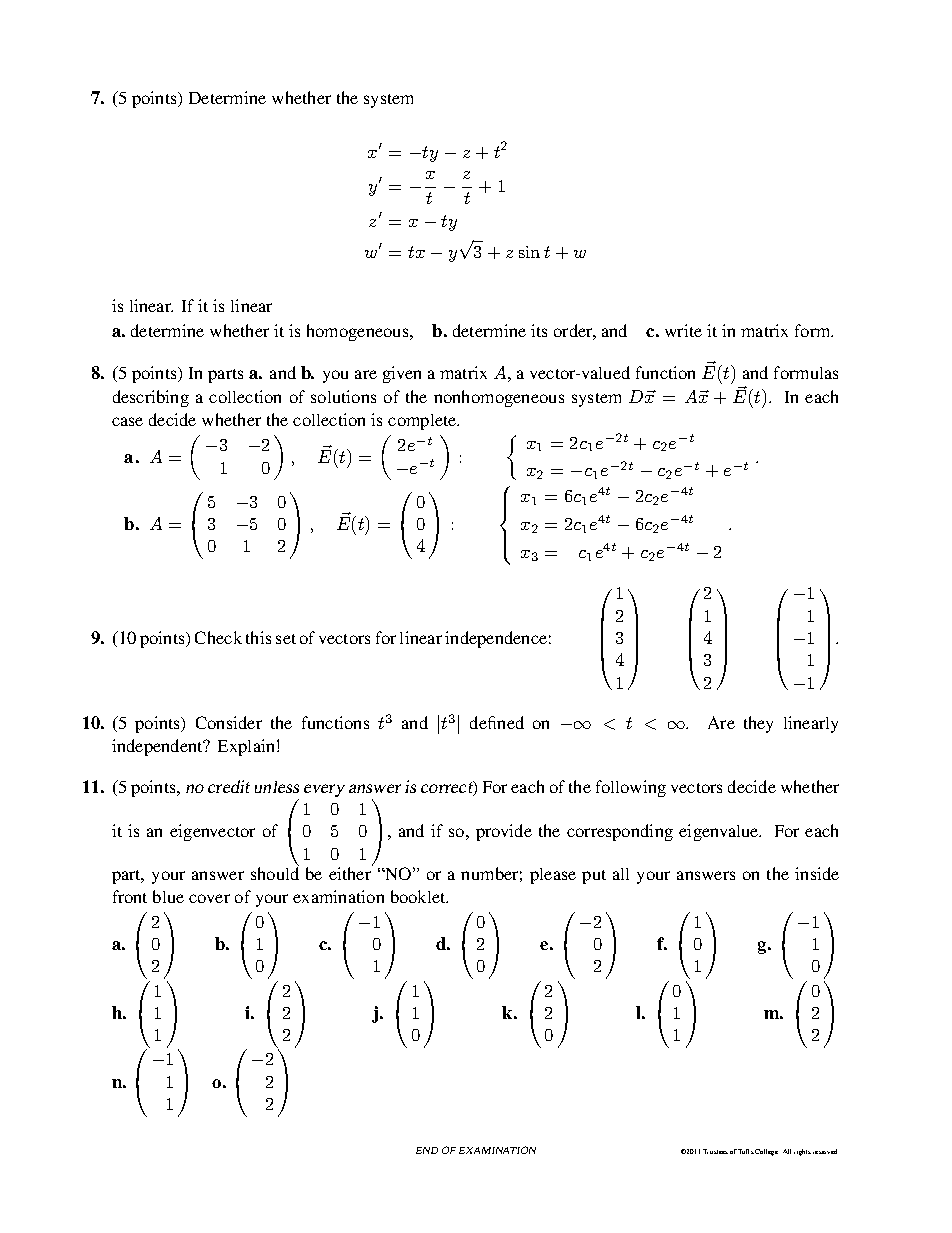  I want to click on blue, so click(168, 896).
